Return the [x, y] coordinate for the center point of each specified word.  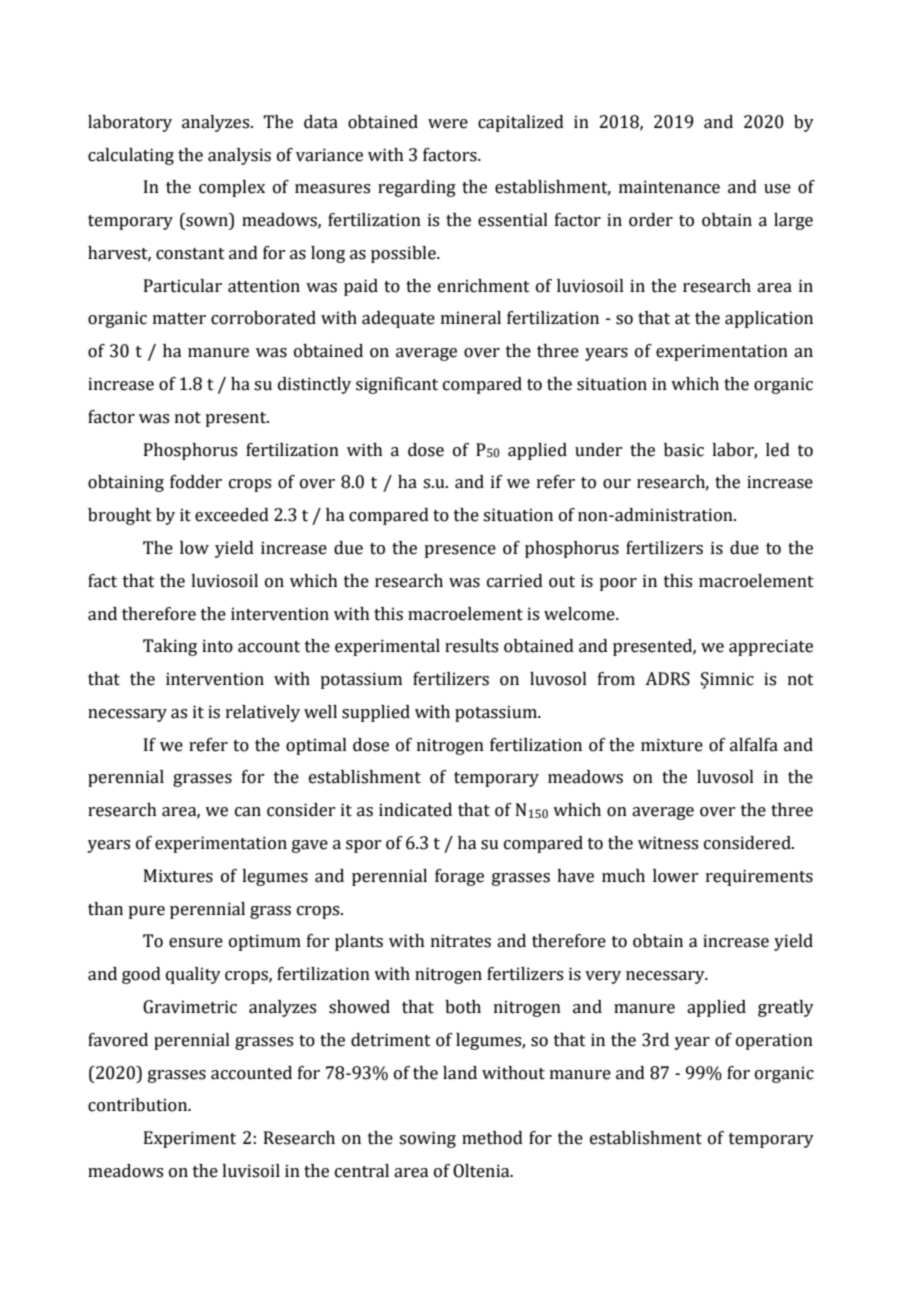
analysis [239, 156]
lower [675, 876]
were [448, 124]
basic [684, 450]
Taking [170, 647]
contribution [139, 1105]
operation [774, 1041]
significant [397, 385]
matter [179, 319]
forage [459, 877]
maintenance [669, 187]
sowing [427, 1139]
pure [146, 912]
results [471, 646]
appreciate [771, 647]
